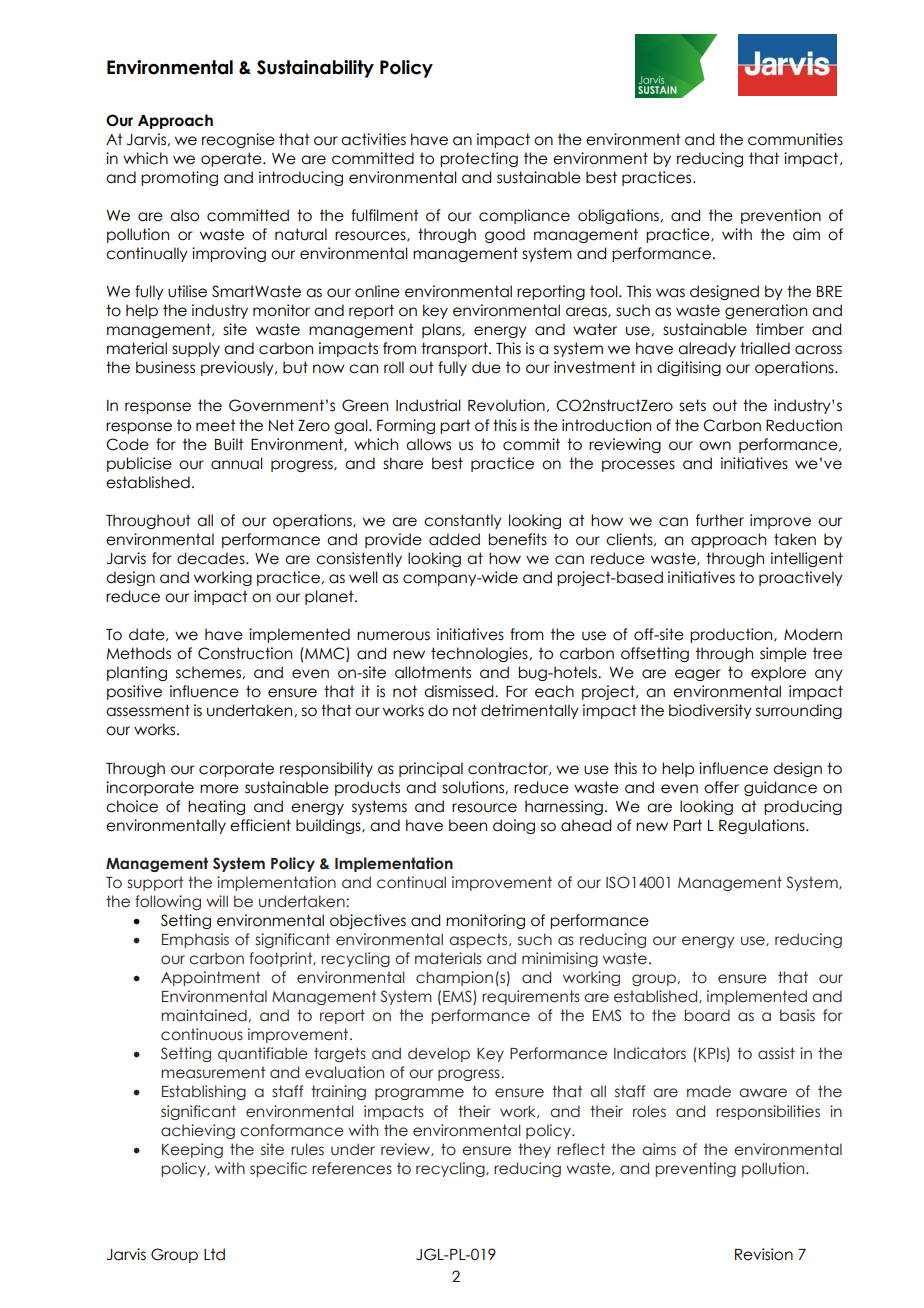 The image size is (924, 1308). What do you see at coordinates (795, 139) in the document?
I see `communities` at bounding box center [795, 139].
